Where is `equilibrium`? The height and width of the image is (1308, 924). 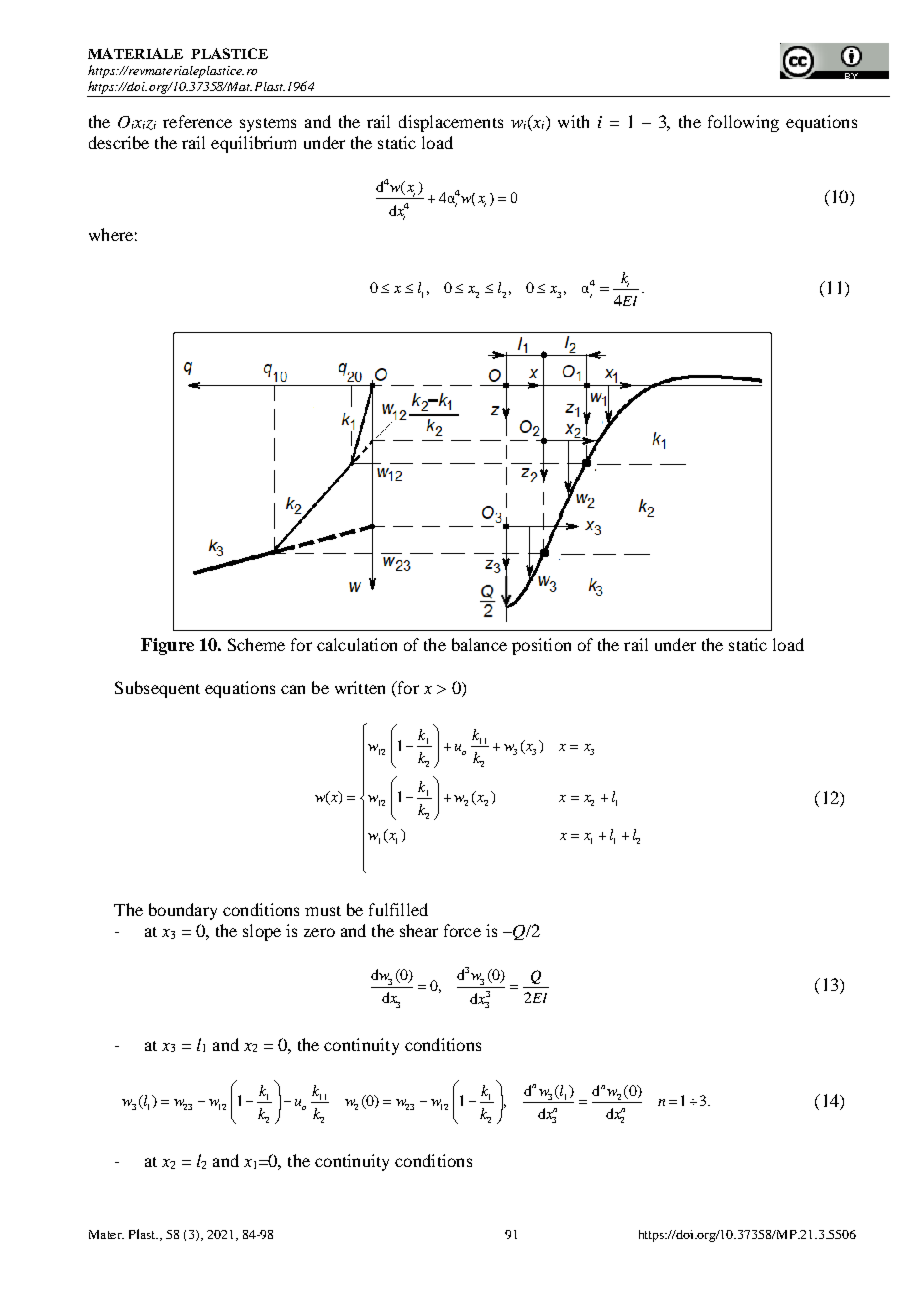 equilibrium is located at coordinates (253, 144).
